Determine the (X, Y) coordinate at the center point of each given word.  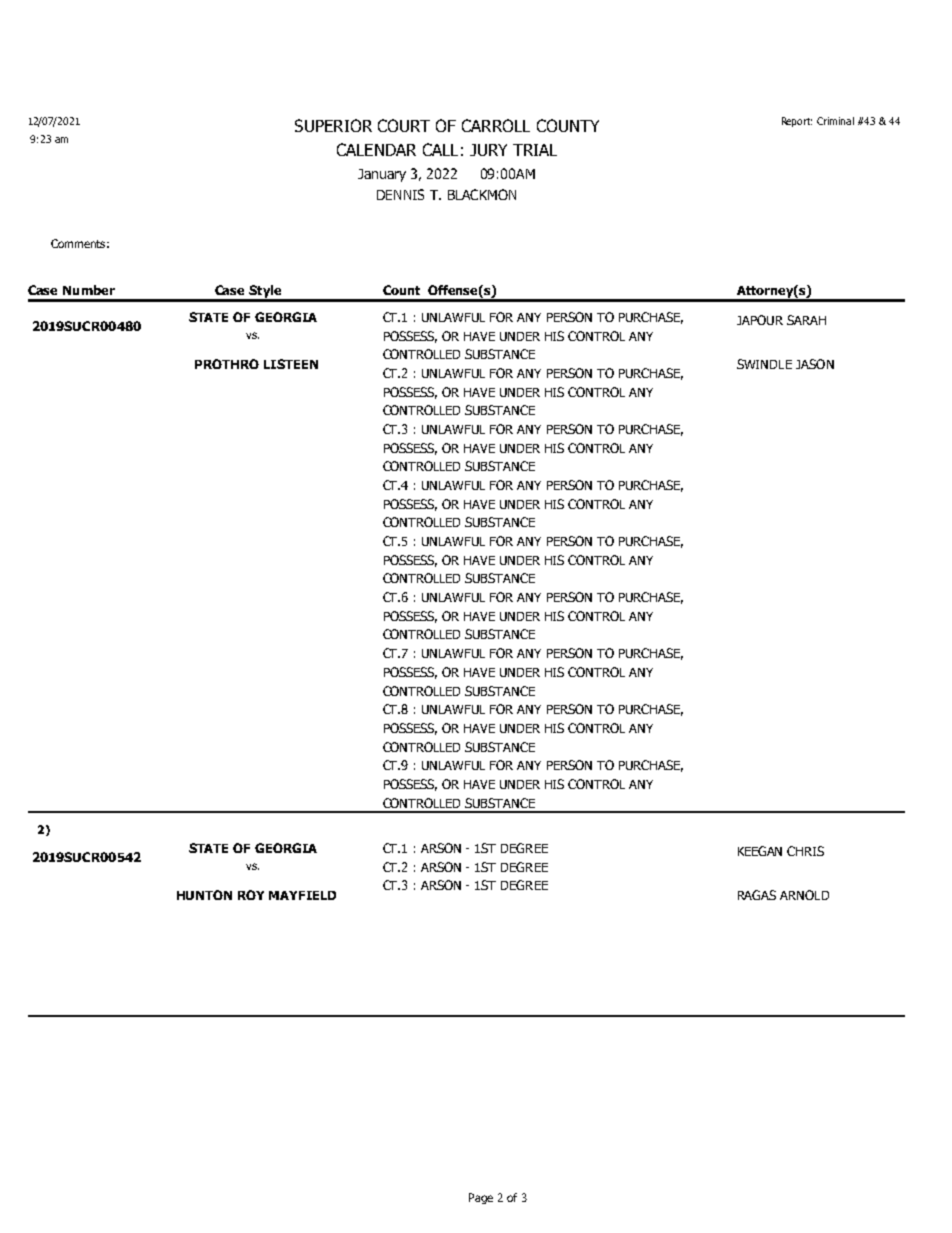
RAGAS (757, 895)
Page (481, 1198)
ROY (251, 895)
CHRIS (805, 851)
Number (89, 290)
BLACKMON (482, 194)
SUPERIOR (333, 125)
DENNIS (400, 194)
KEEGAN (760, 851)
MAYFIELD (302, 895)
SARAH (806, 320)
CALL (440, 149)
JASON (815, 364)
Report (797, 122)
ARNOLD (804, 895)
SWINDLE (764, 364)
